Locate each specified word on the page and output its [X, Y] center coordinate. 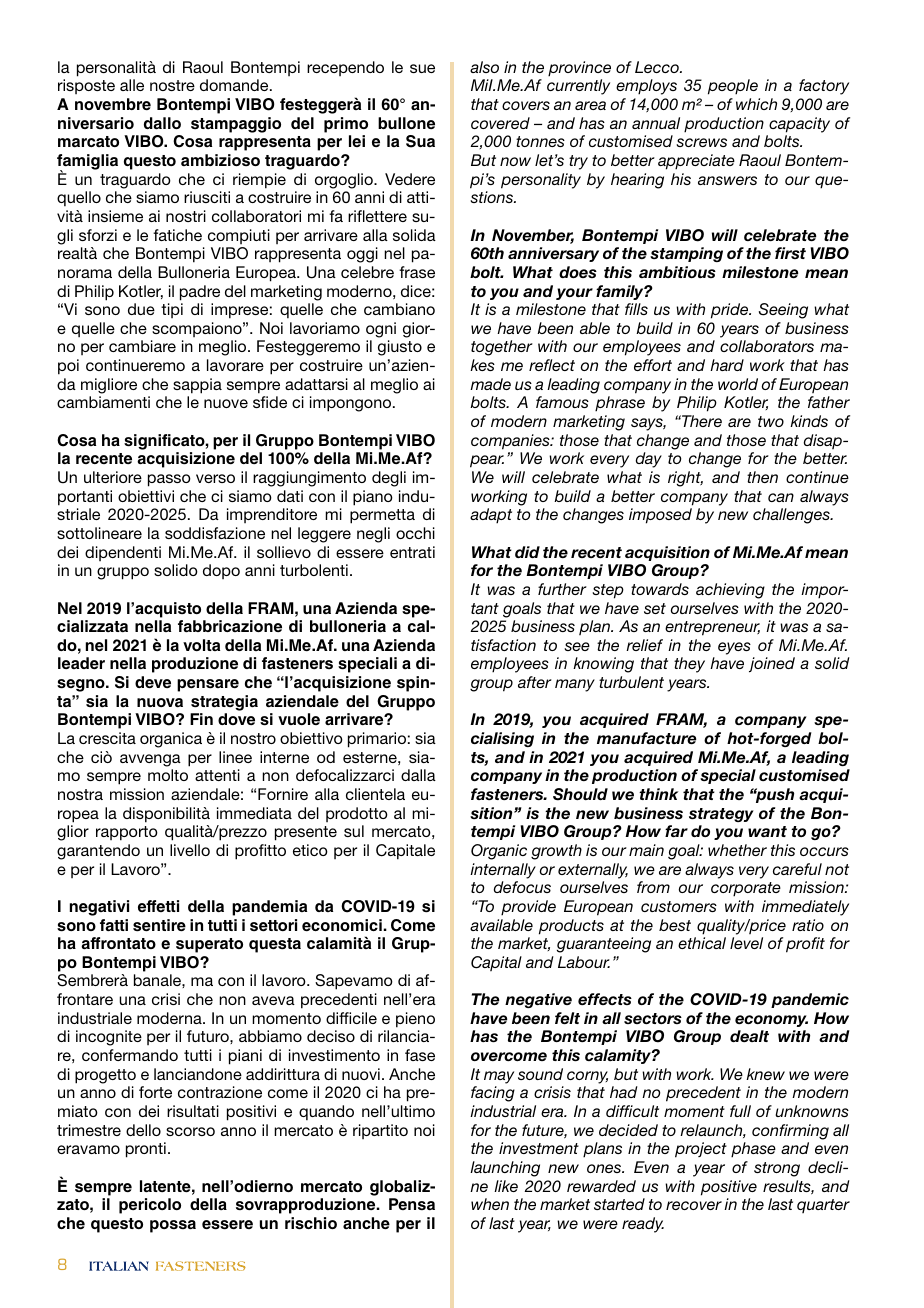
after [535, 682]
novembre [113, 104]
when [490, 1204]
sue [422, 68]
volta [201, 645]
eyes [734, 648]
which [756, 104]
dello [143, 1130]
